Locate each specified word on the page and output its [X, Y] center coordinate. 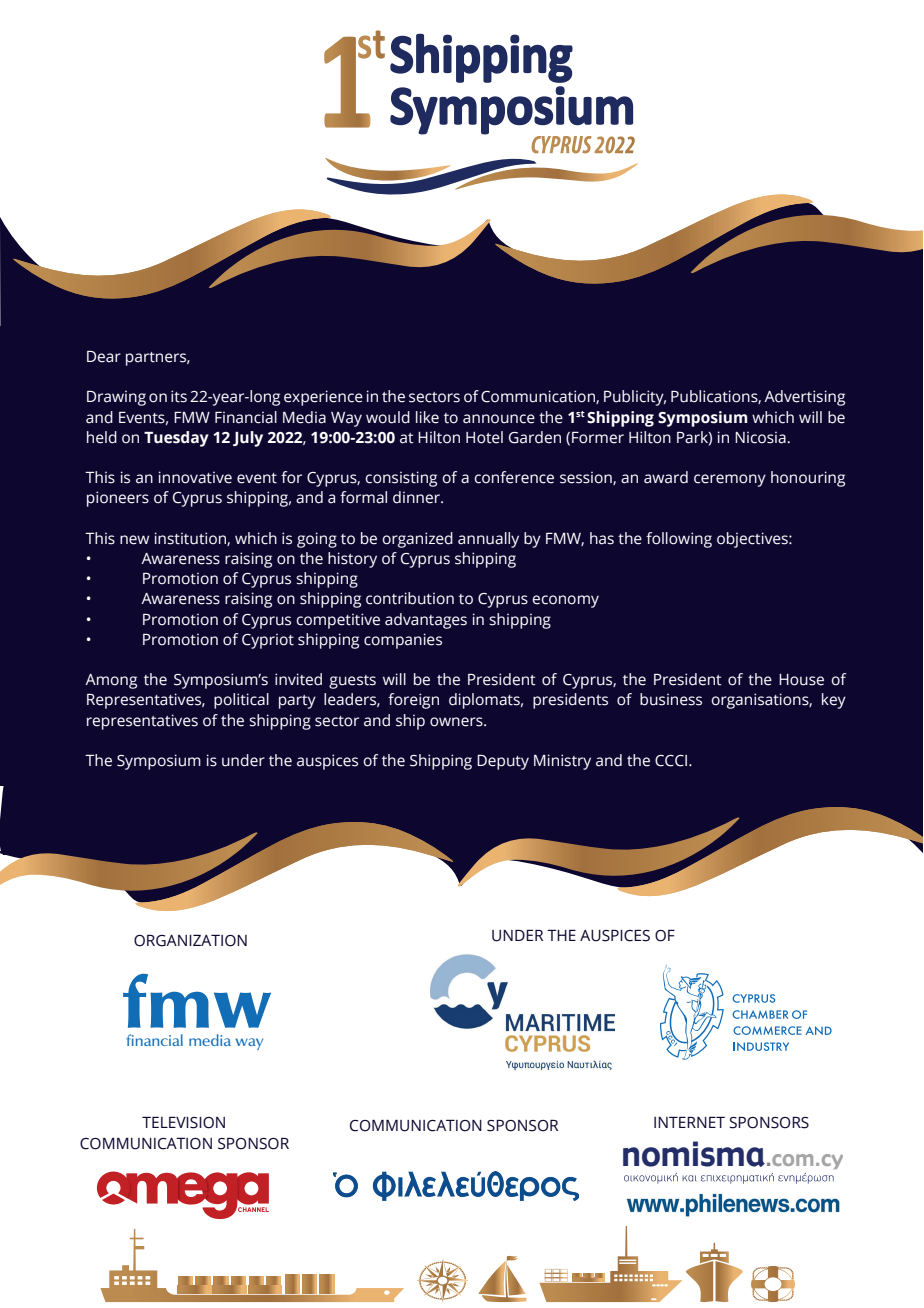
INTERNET [689, 1122]
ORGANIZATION [190, 941]
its [179, 396]
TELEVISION [183, 1123]
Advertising [804, 398]
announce [499, 419]
